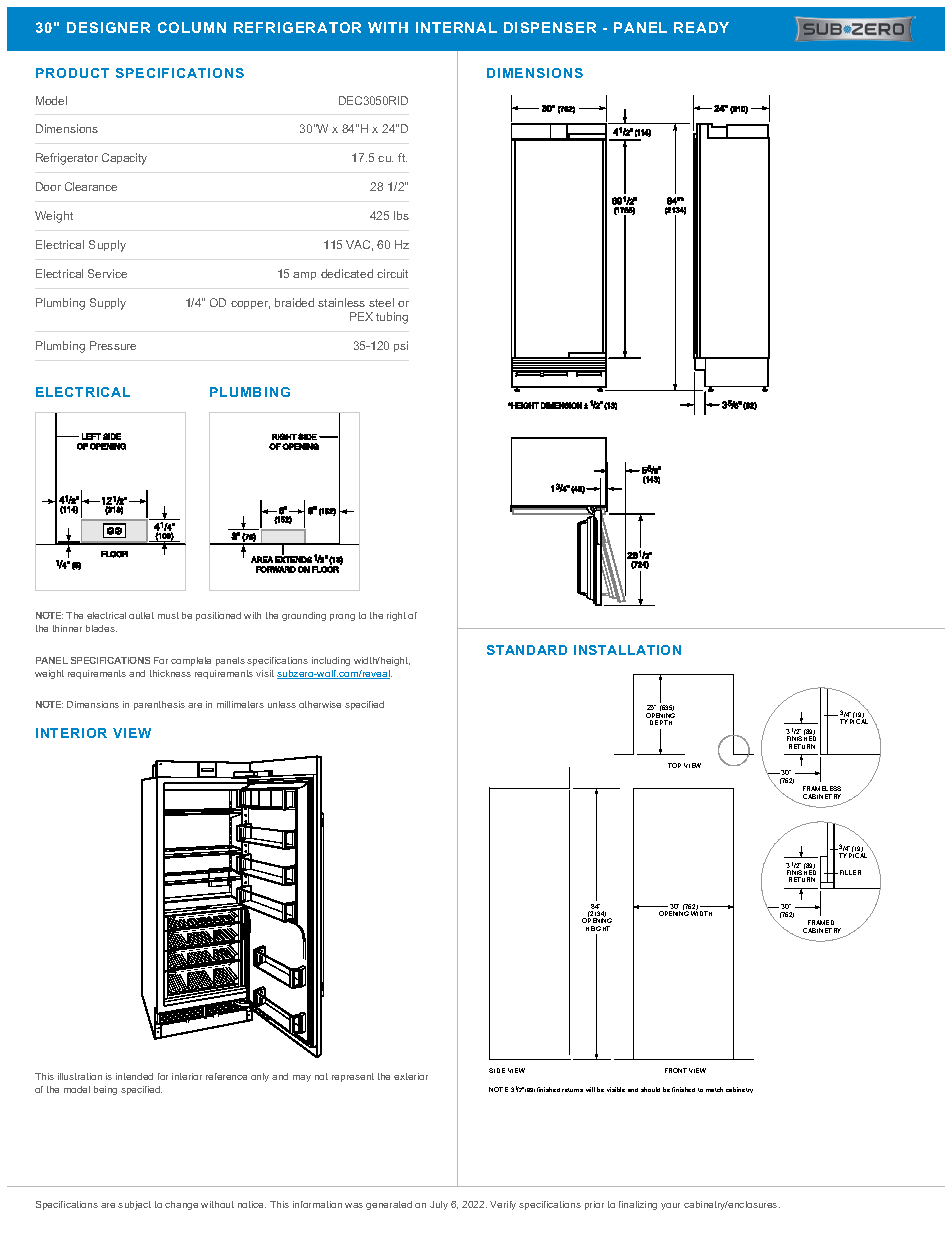  What do you see at coordinates (108, 27) in the screenshot?
I see `DESIGNER` at bounding box center [108, 27].
